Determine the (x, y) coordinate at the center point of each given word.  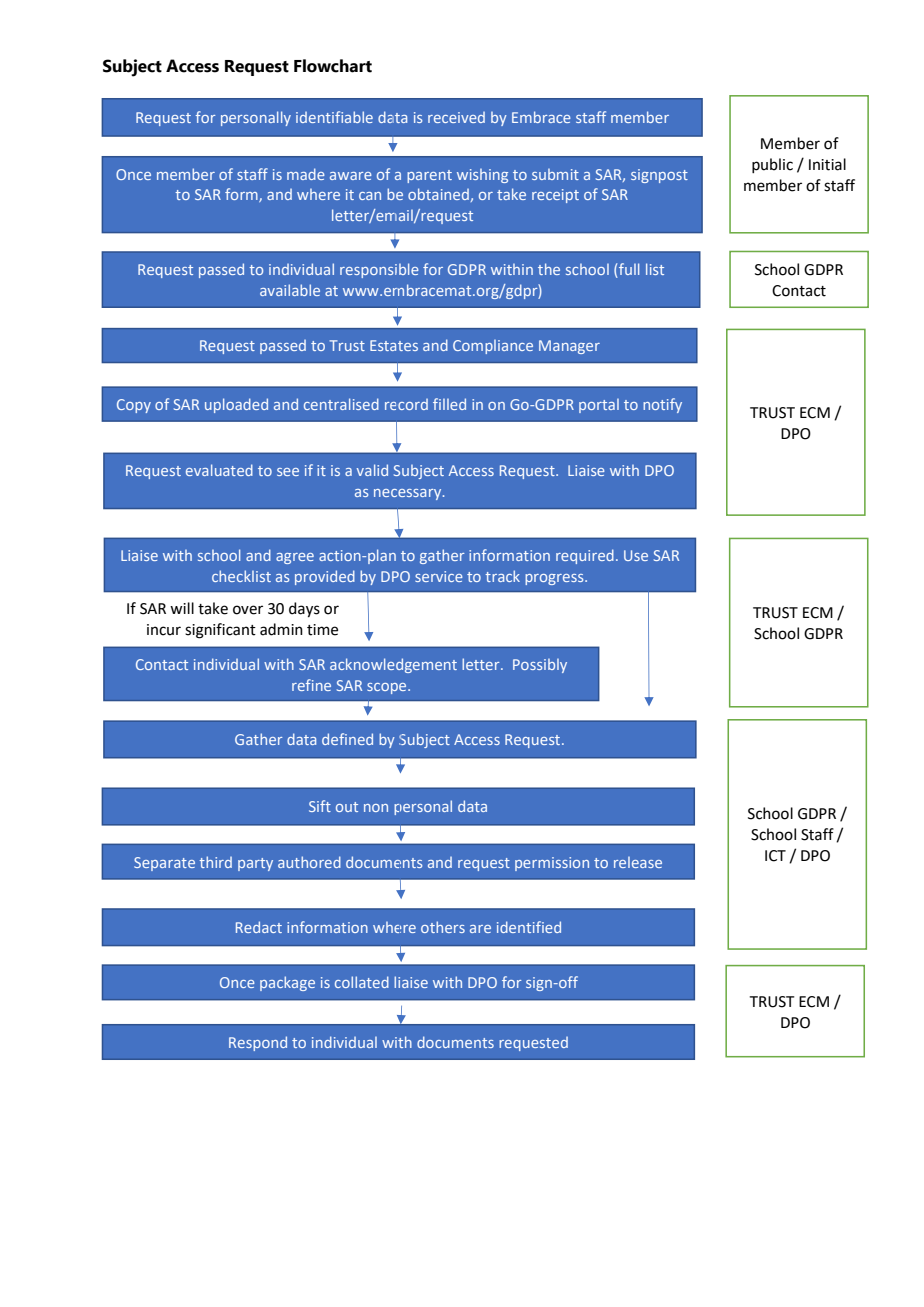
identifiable (334, 117)
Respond (258, 1043)
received (456, 117)
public (772, 165)
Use (636, 555)
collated (362, 982)
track (502, 576)
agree (295, 558)
